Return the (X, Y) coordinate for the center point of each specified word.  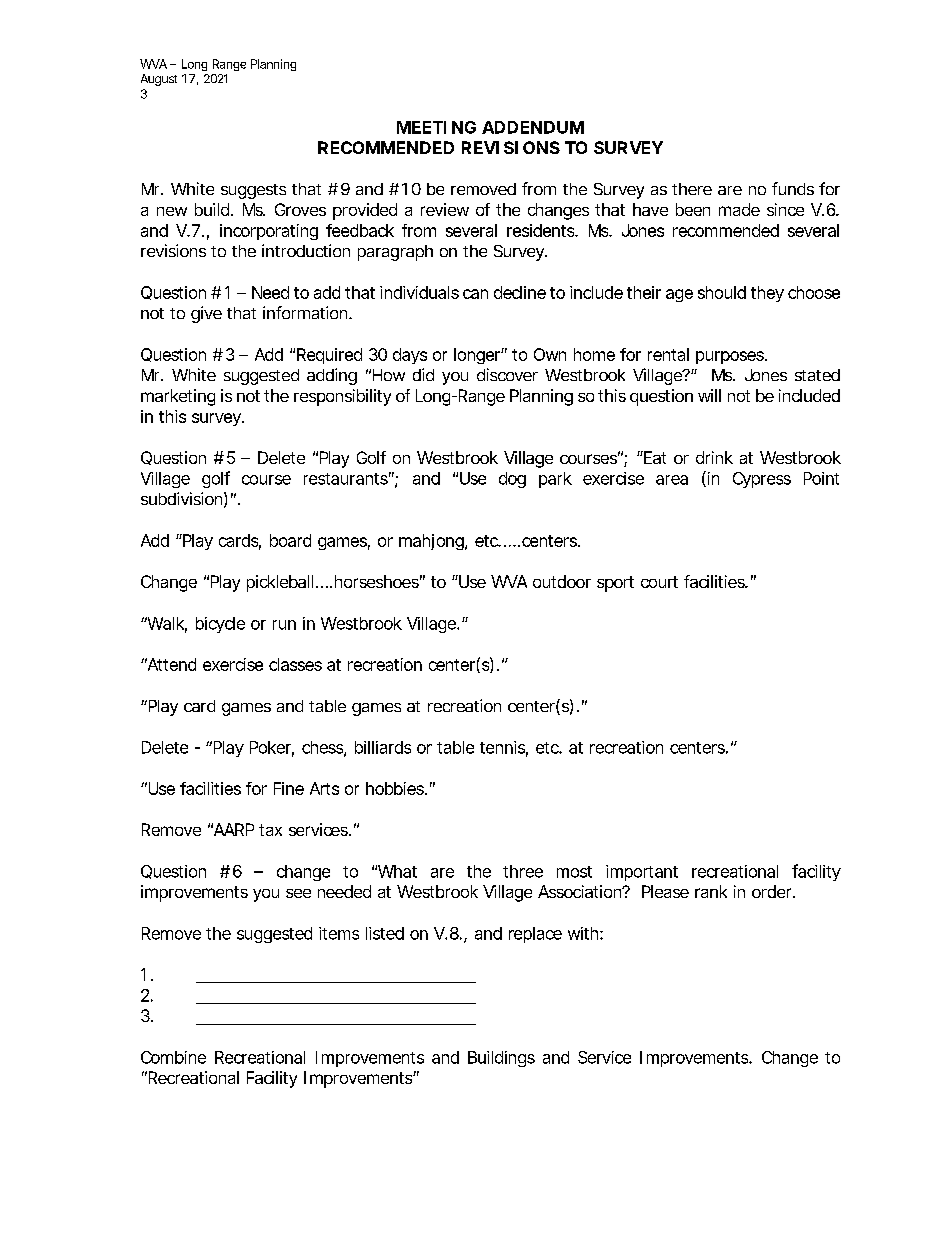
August (159, 80)
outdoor (562, 581)
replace (535, 935)
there (692, 189)
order (771, 891)
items (339, 933)
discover (507, 374)
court (659, 582)
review (445, 209)
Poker (270, 747)
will (709, 395)
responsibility (342, 397)
